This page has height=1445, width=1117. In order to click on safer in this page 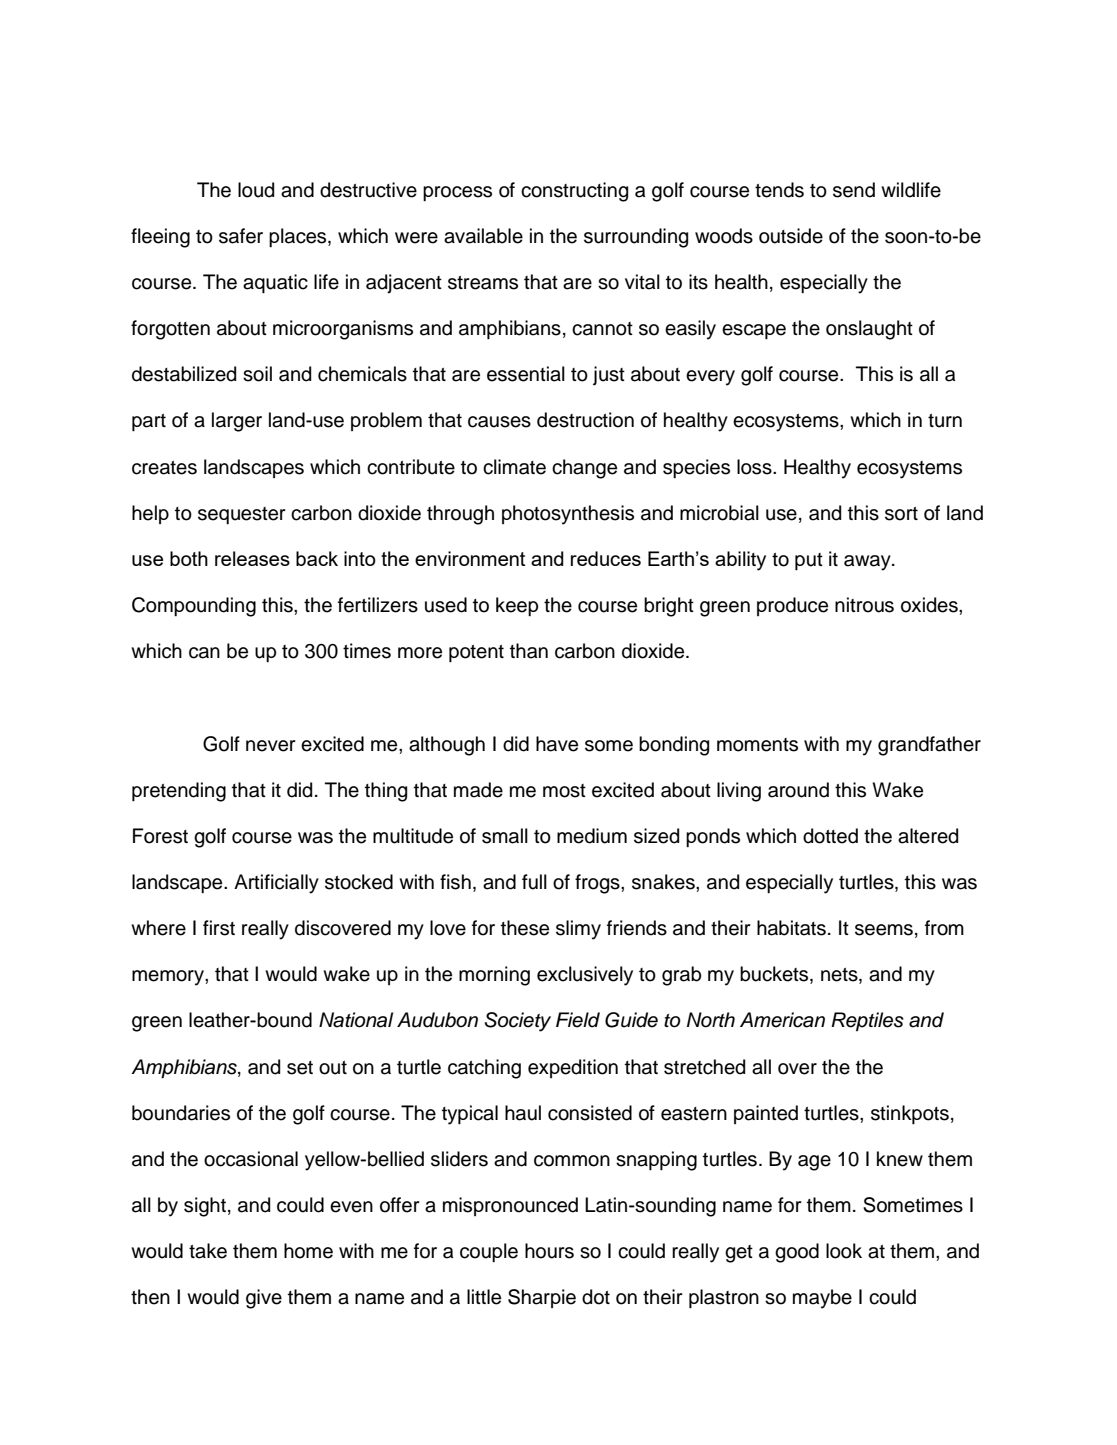, I will do `click(241, 236)`.
